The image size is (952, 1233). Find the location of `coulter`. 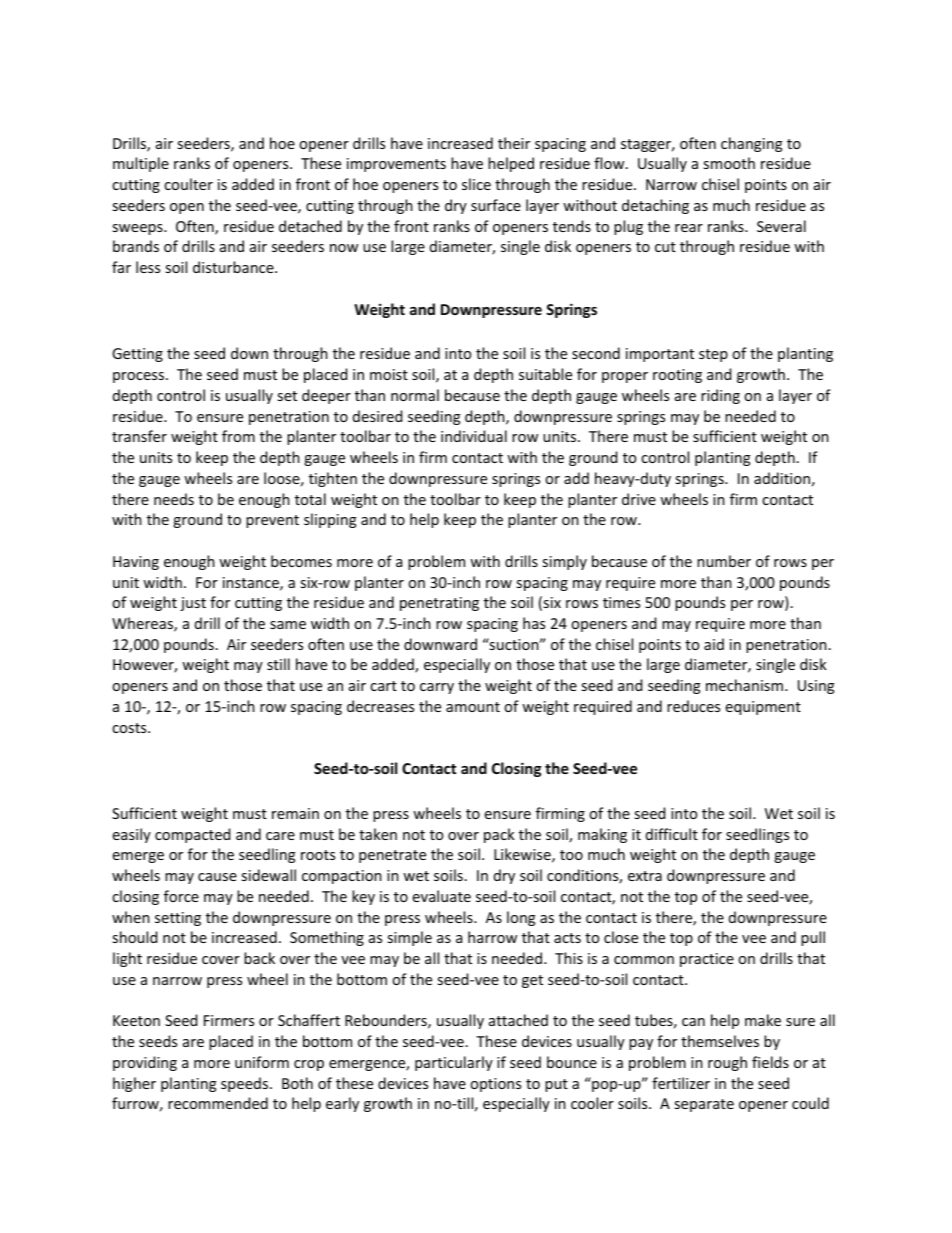

coulter is located at coordinates (188, 184).
